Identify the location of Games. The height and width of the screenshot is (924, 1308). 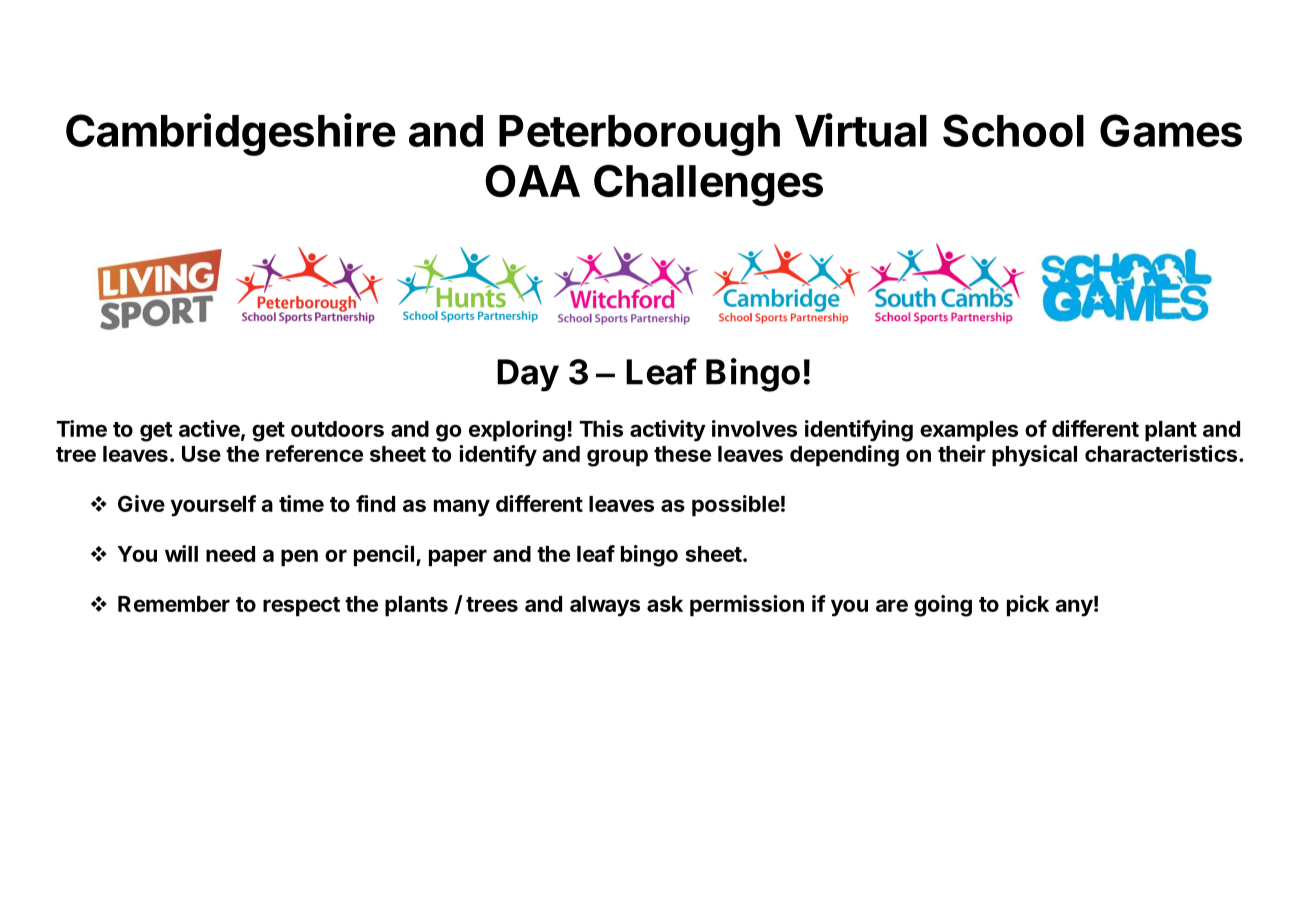
(1171, 130).
